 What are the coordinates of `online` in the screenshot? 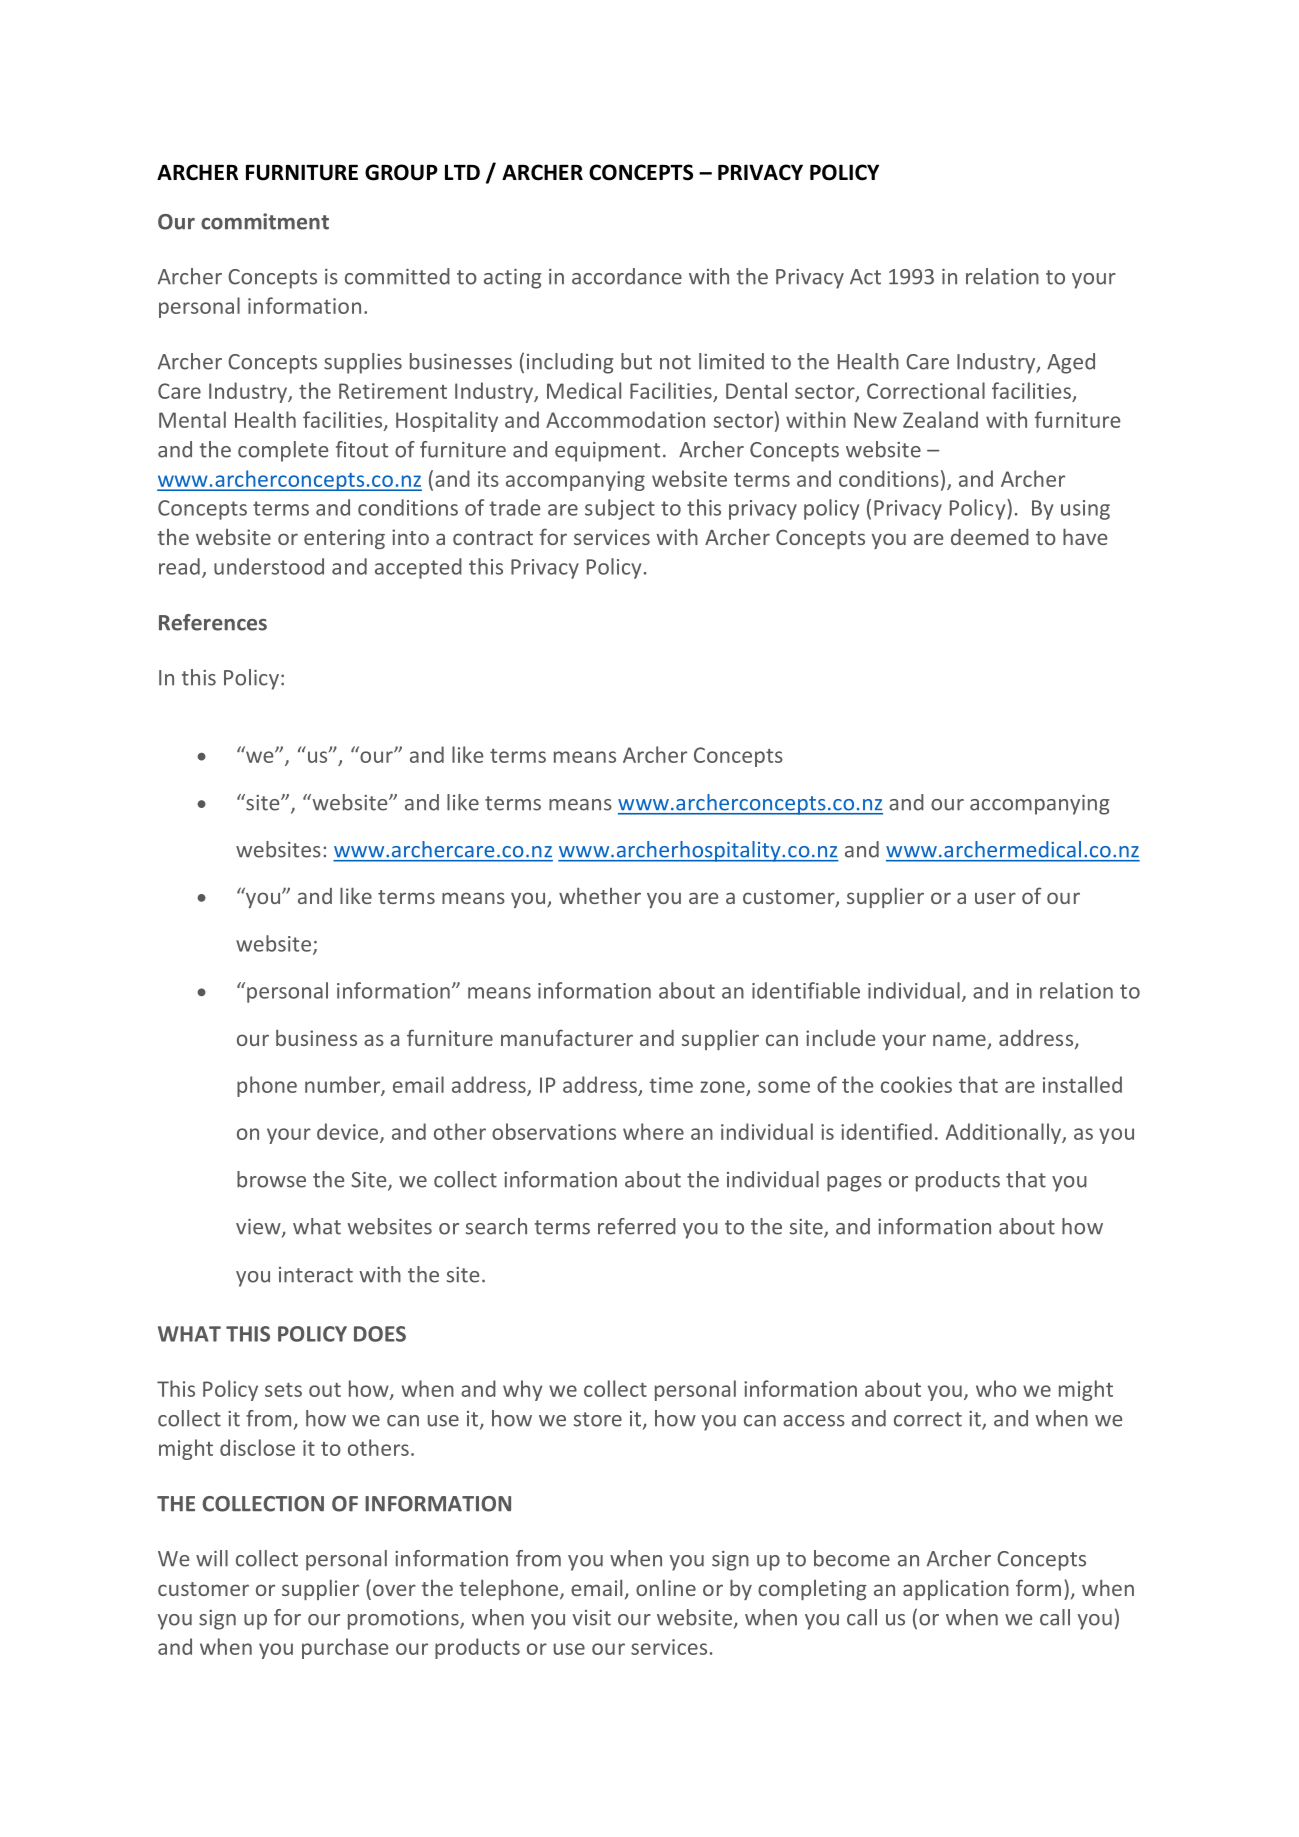 It's located at (666, 1587).
